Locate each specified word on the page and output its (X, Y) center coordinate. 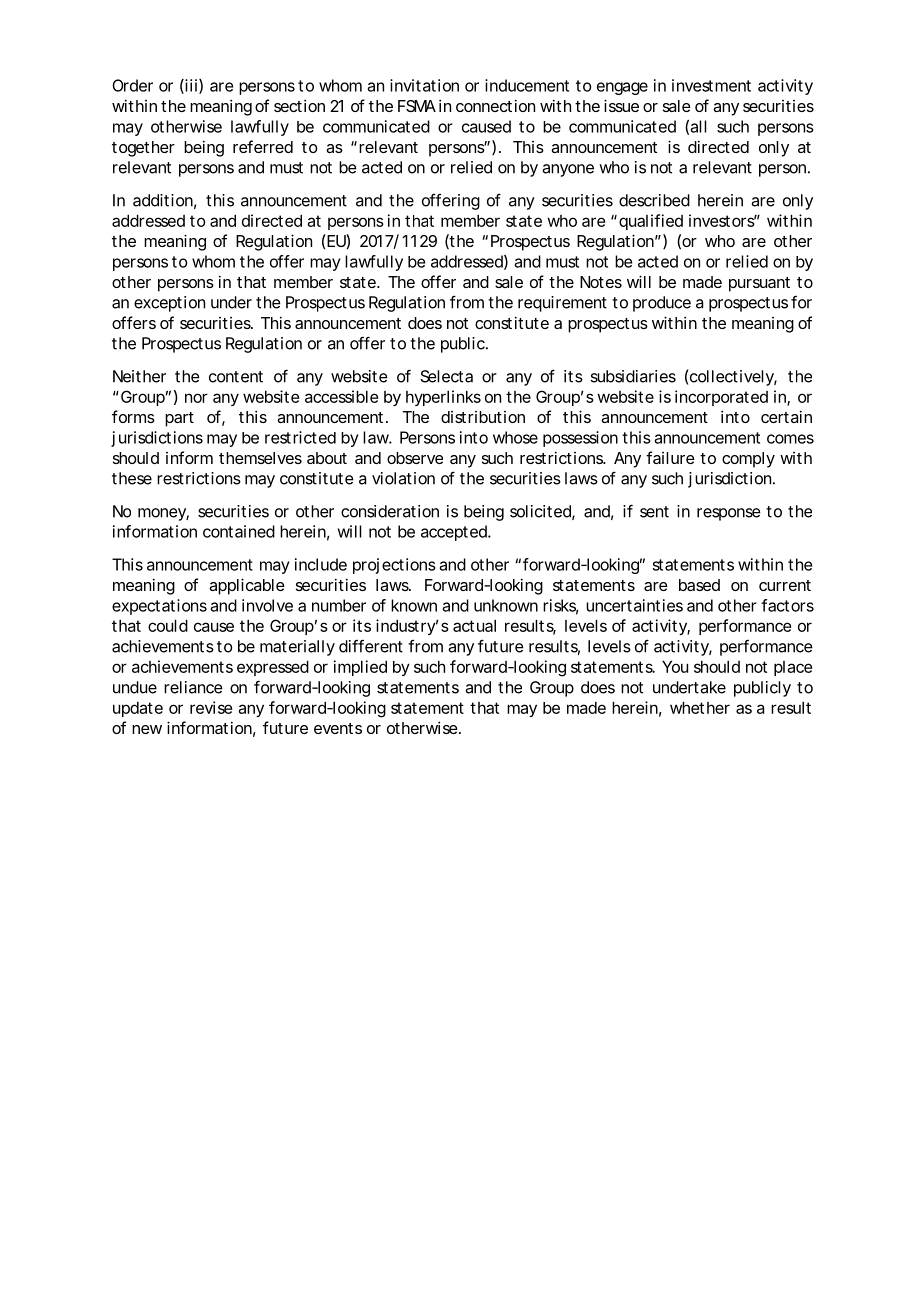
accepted (455, 533)
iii (190, 86)
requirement (562, 304)
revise (211, 707)
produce (662, 304)
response (729, 514)
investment (711, 85)
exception (169, 304)
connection (495, 105)
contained (239, 531)
